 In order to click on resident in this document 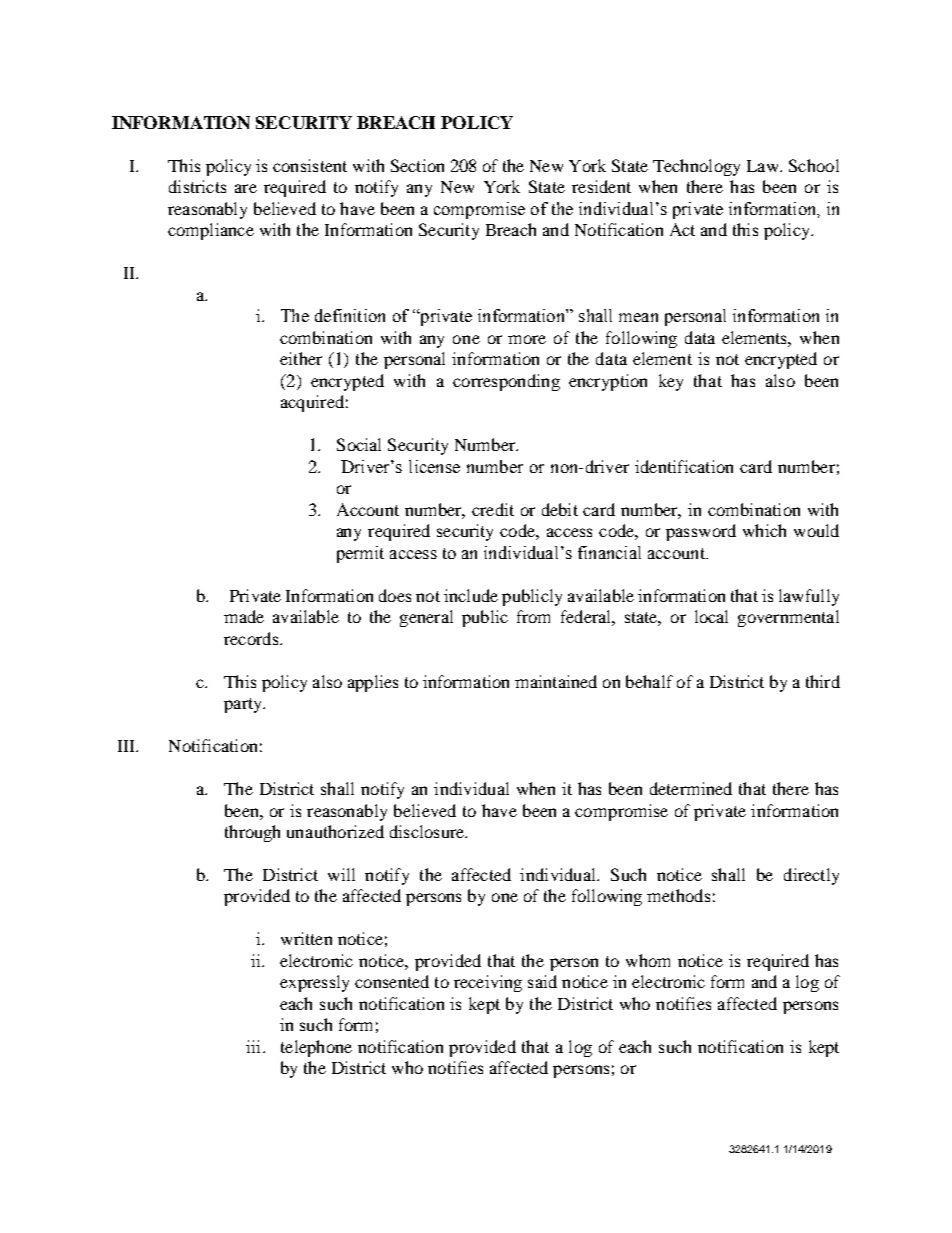, I will do `click(601, 186)`.
